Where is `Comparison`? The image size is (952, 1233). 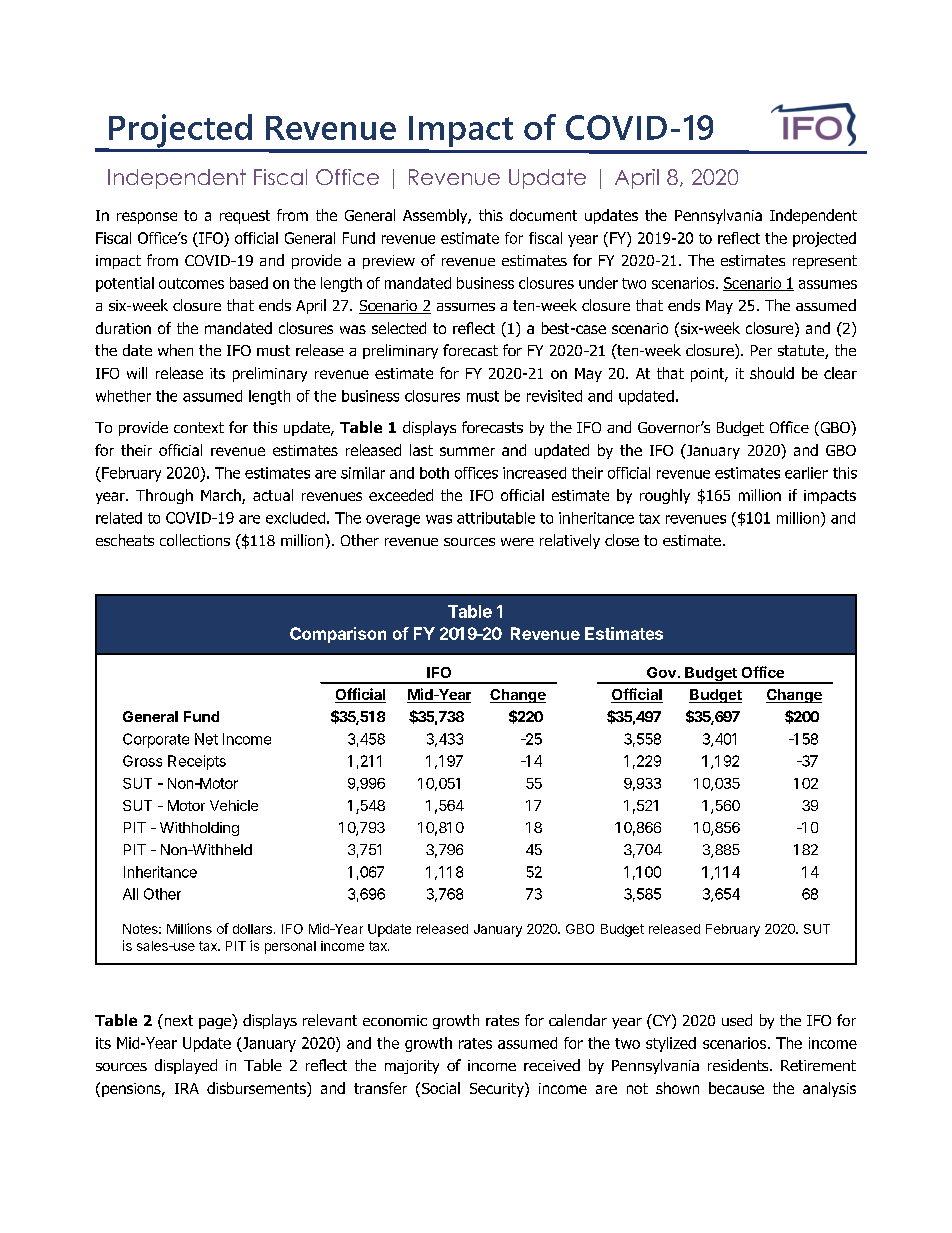
Comparison is located at coordinates (338, 635).
